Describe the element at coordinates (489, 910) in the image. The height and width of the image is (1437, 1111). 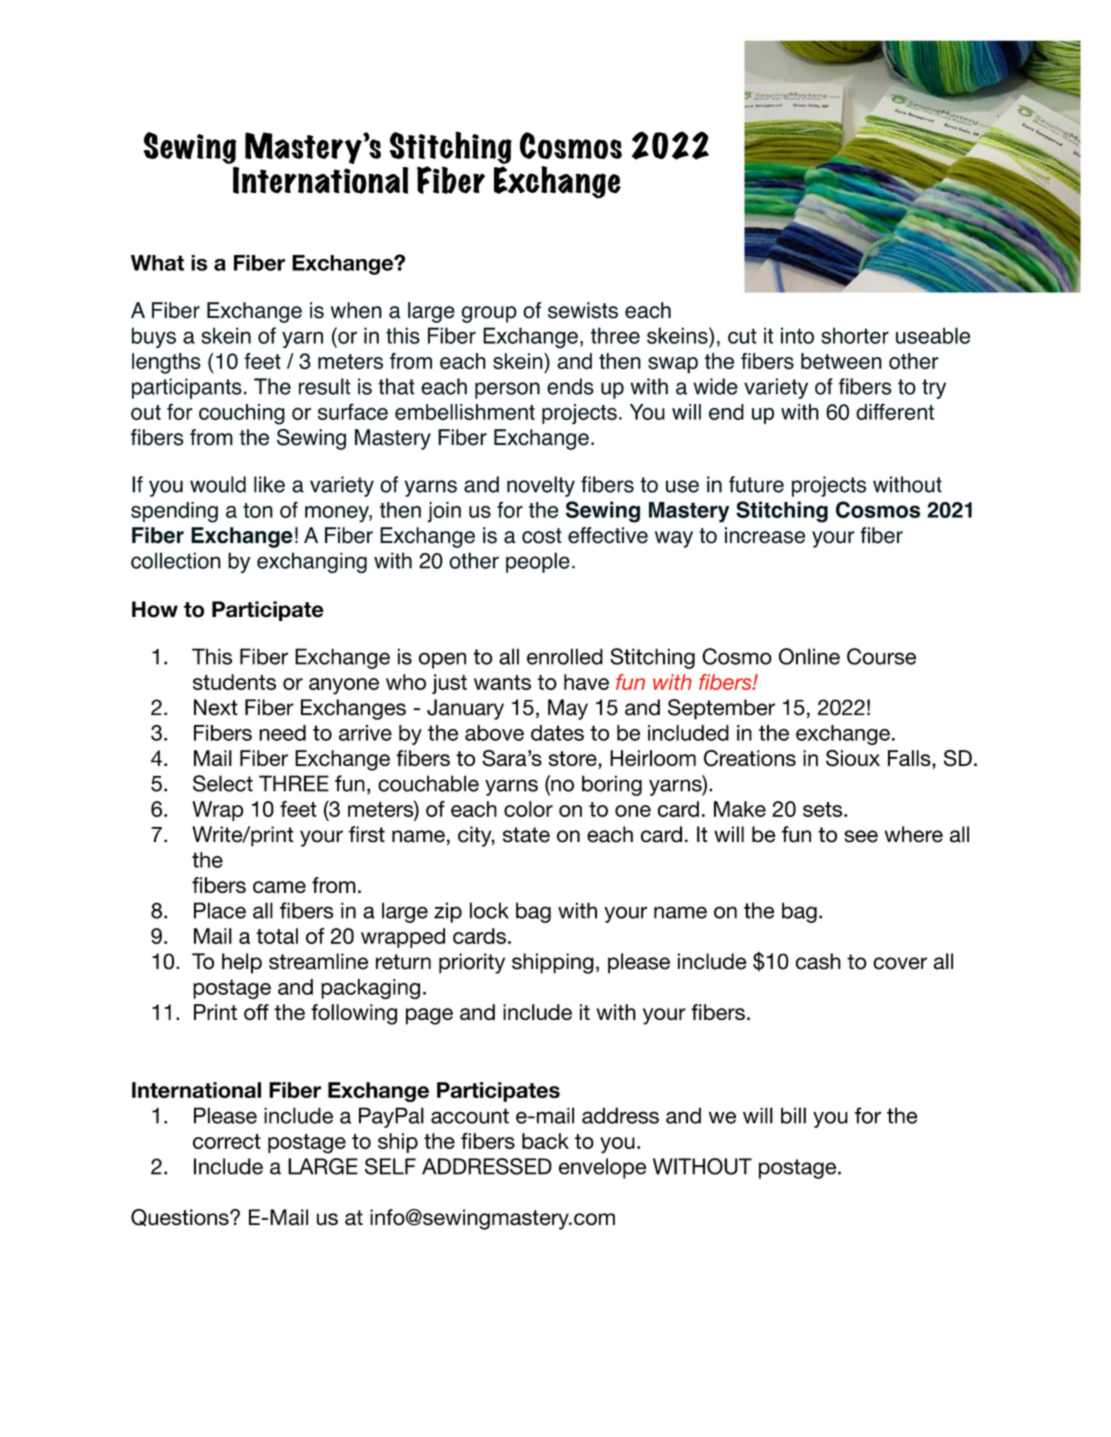
I see `lock` at that location.
